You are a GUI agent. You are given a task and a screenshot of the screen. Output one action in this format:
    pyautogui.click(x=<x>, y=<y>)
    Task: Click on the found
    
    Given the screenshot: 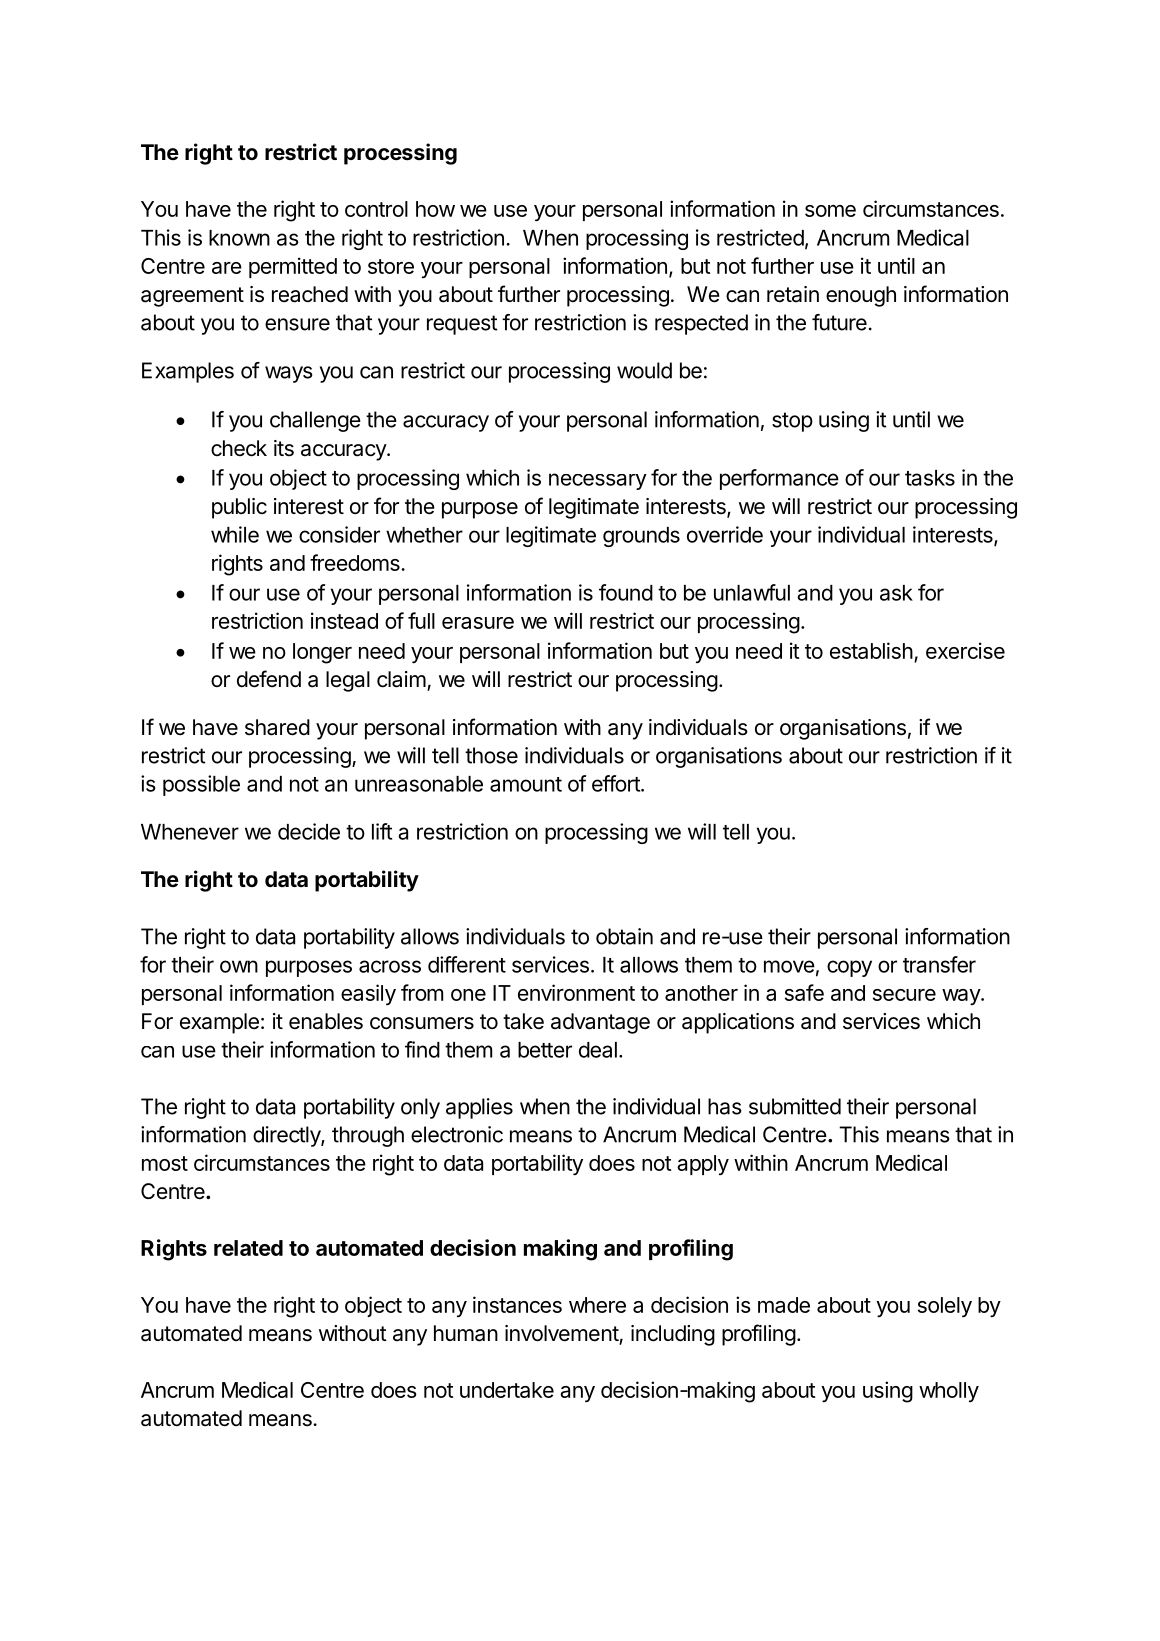 What is the action you would take?
    pyautogui.click(x=626, y=592)
